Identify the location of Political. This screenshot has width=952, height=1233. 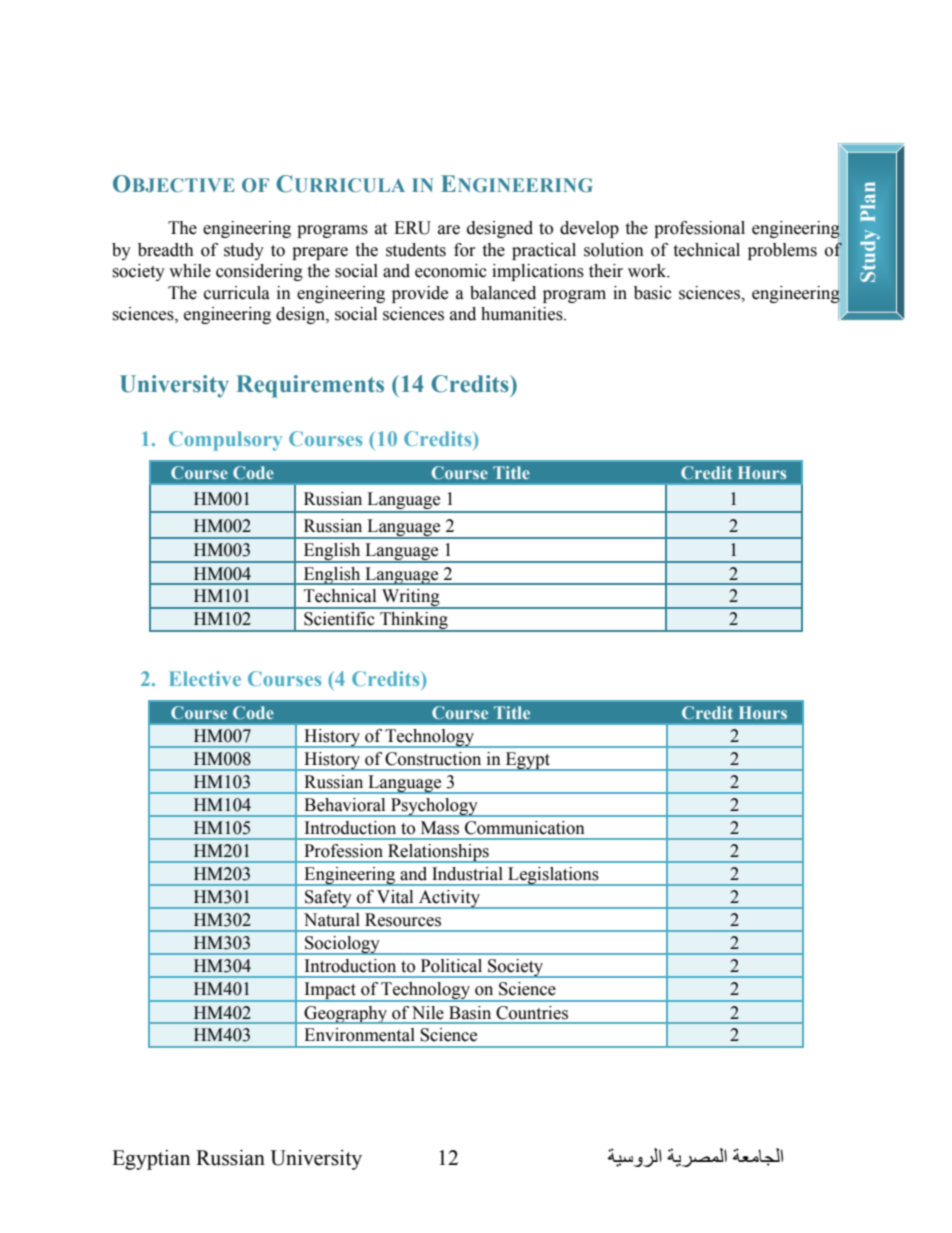
(451, 966).
